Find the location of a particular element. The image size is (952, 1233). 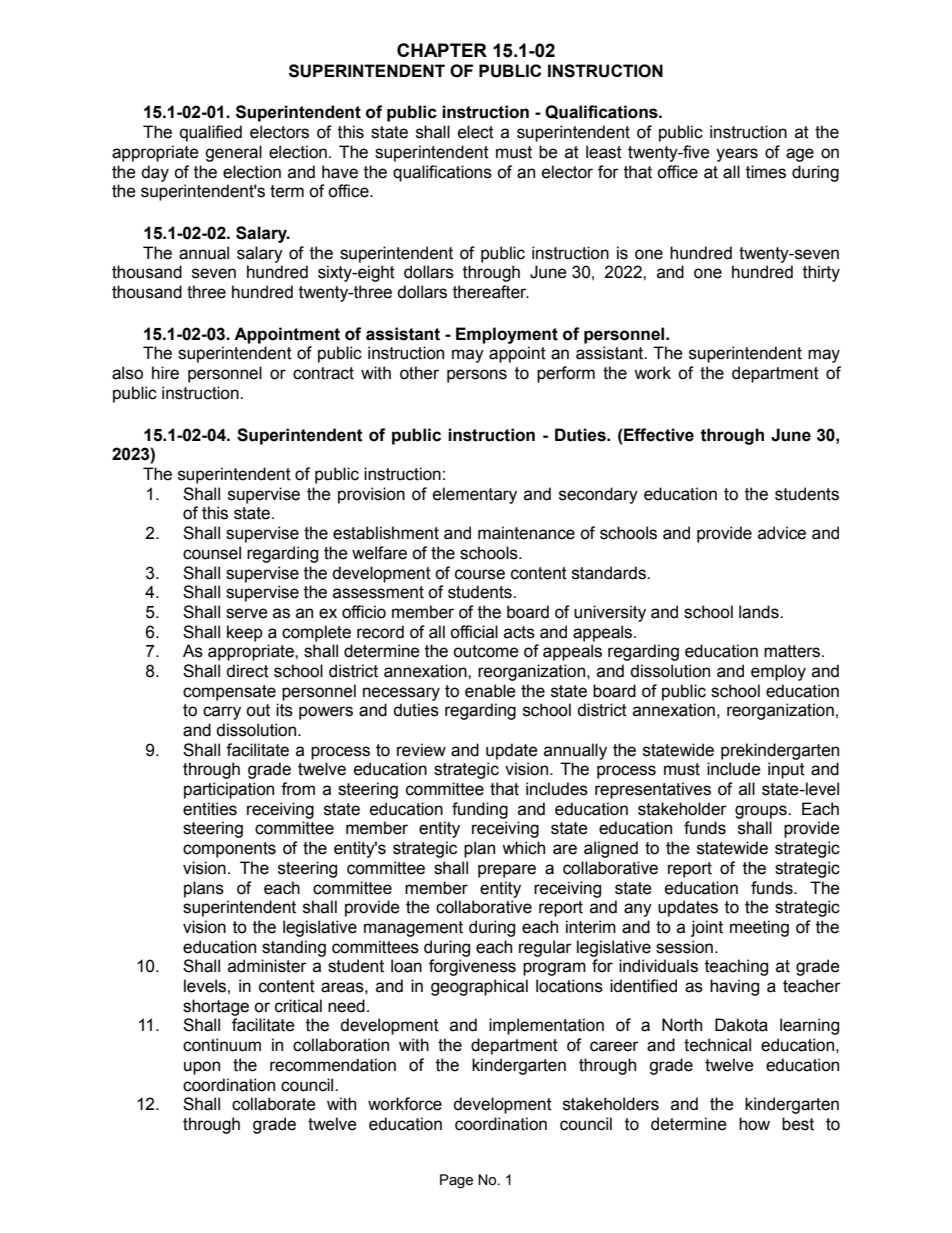

years is located at coordinates (737, 155).
